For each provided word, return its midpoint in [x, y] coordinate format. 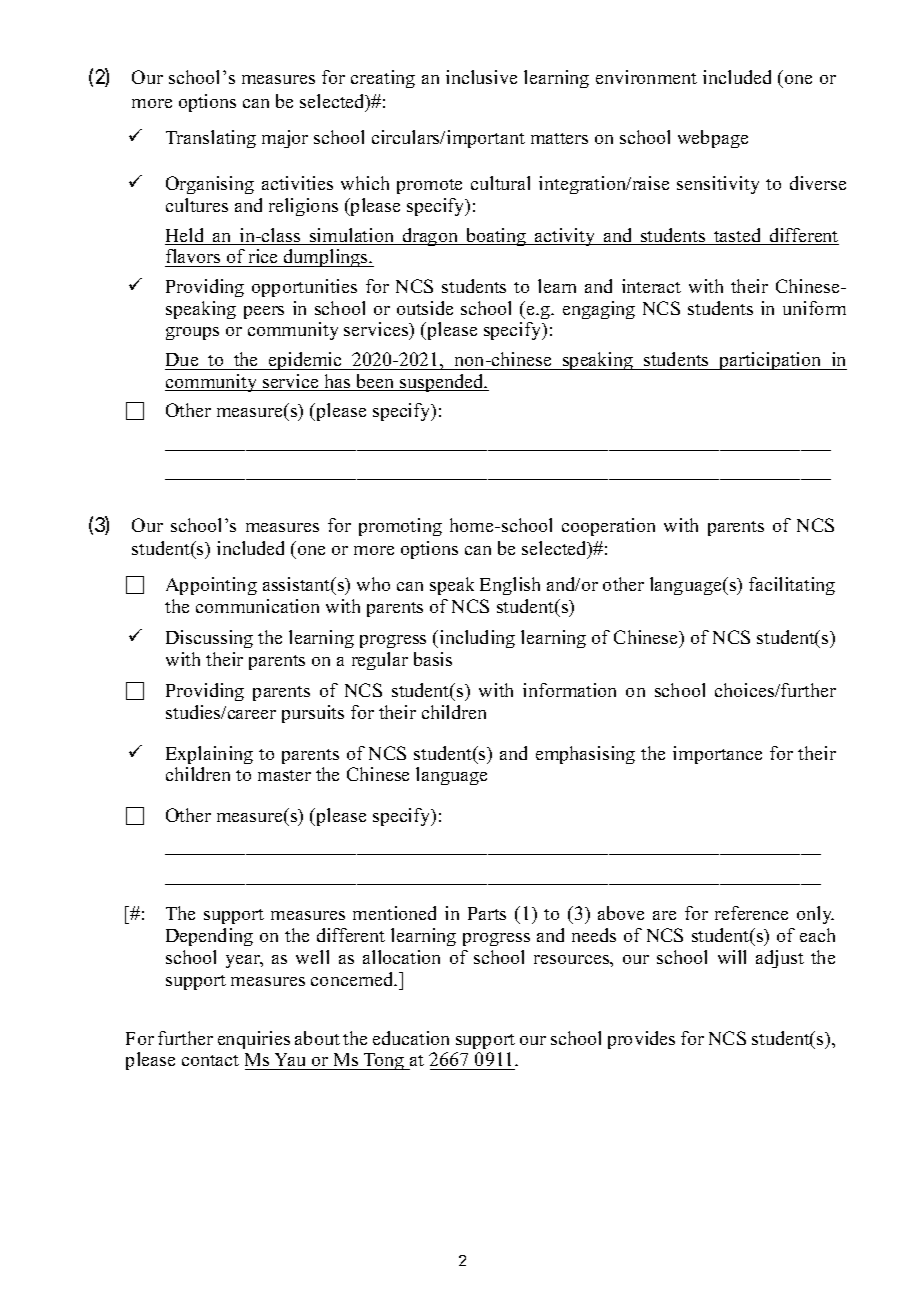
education [411, 1038]
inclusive [481, 77]
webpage [713, 139]
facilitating [792, 586]
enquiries [254, 1040]
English [510, 586]
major [285, 139]
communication [257, 606]
